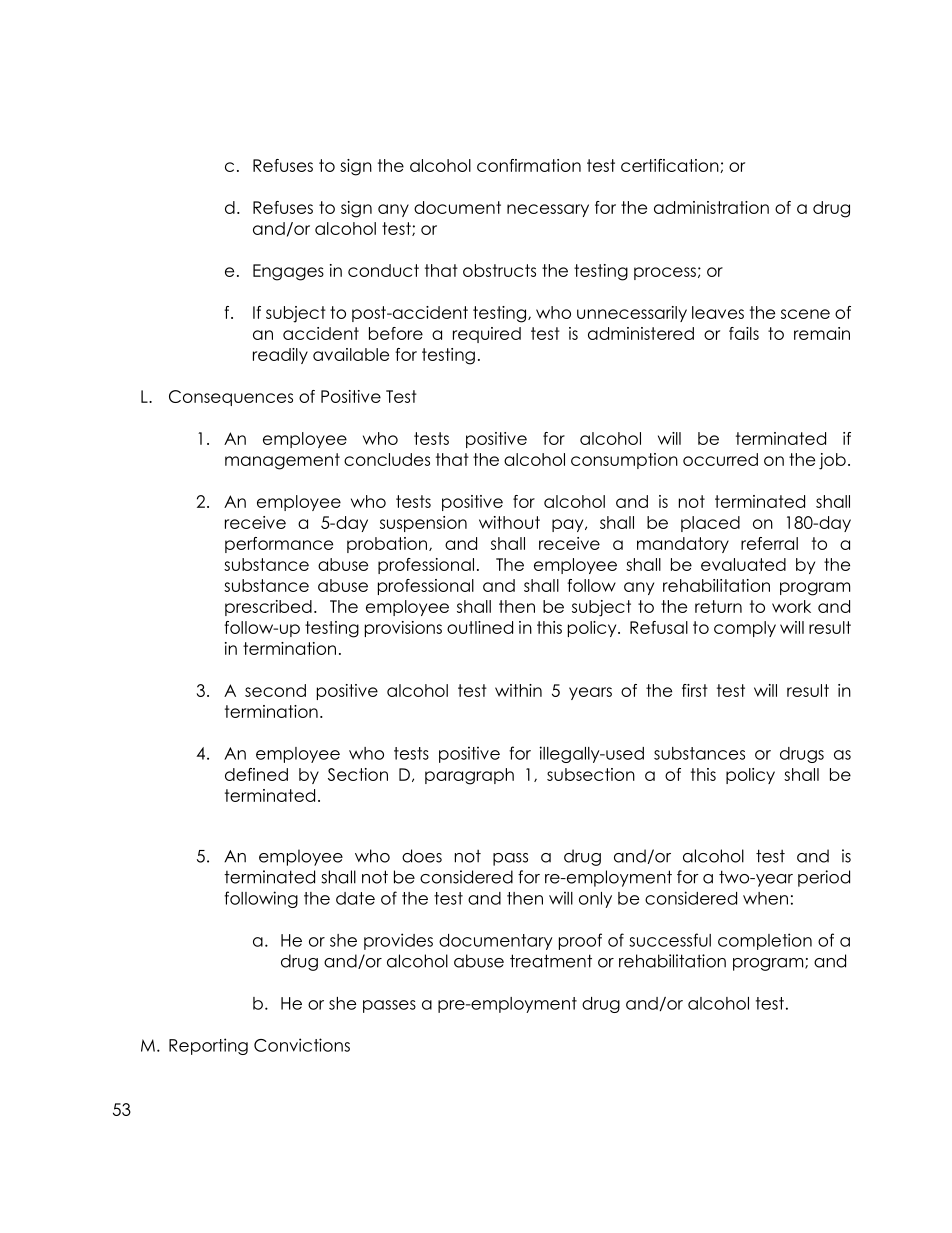 This screenshot has width=952, height=1233. I want to click on without, so click(509, 522).
